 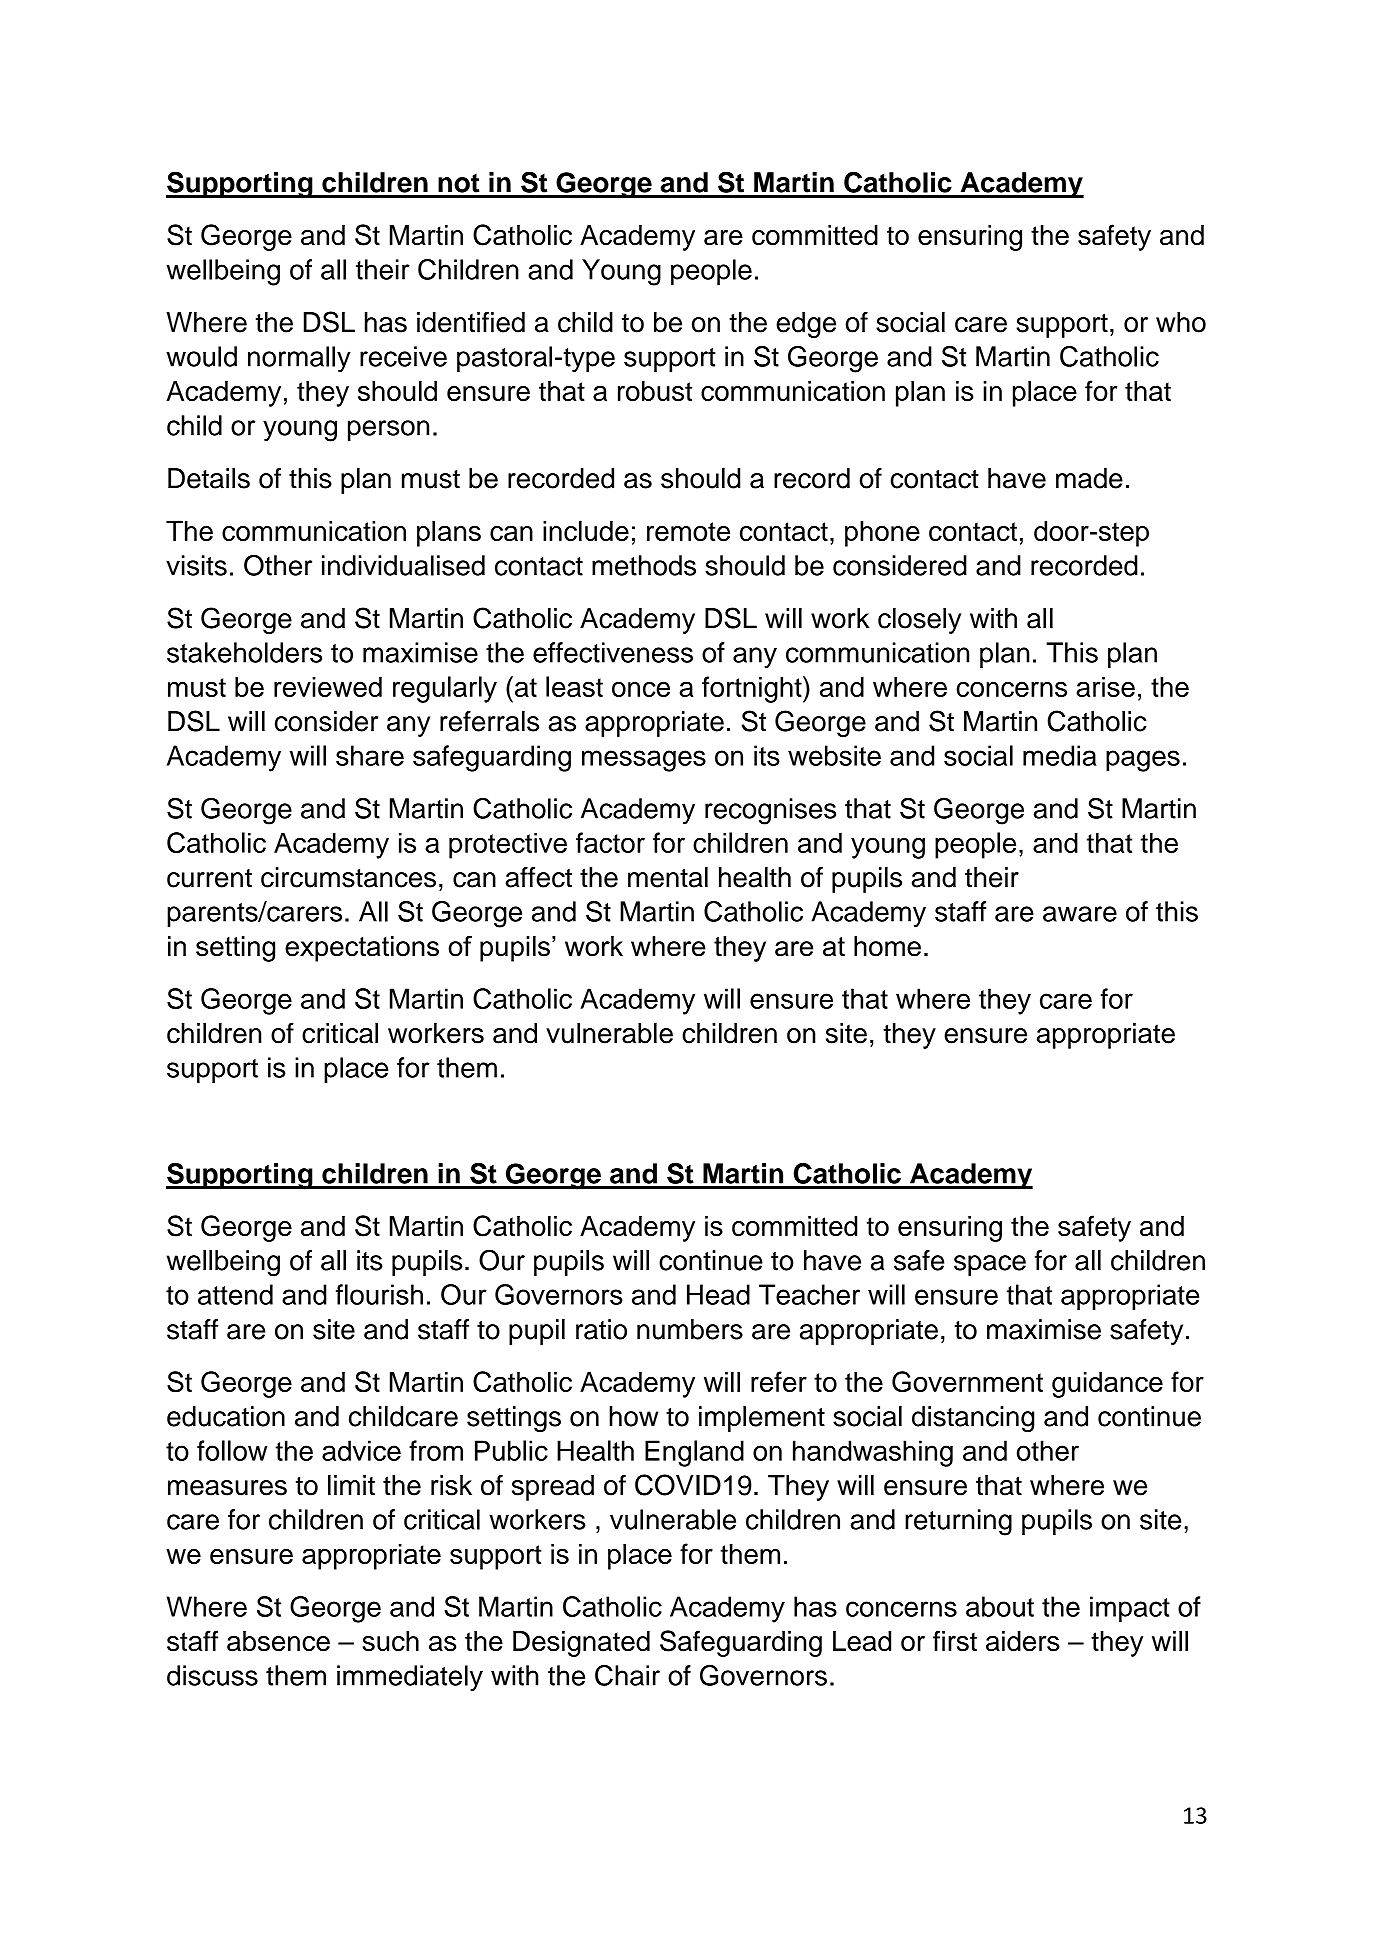 What do you see at coordinates (299, 359) in the page?
I see `normally` at bounding box center [299, 359].
